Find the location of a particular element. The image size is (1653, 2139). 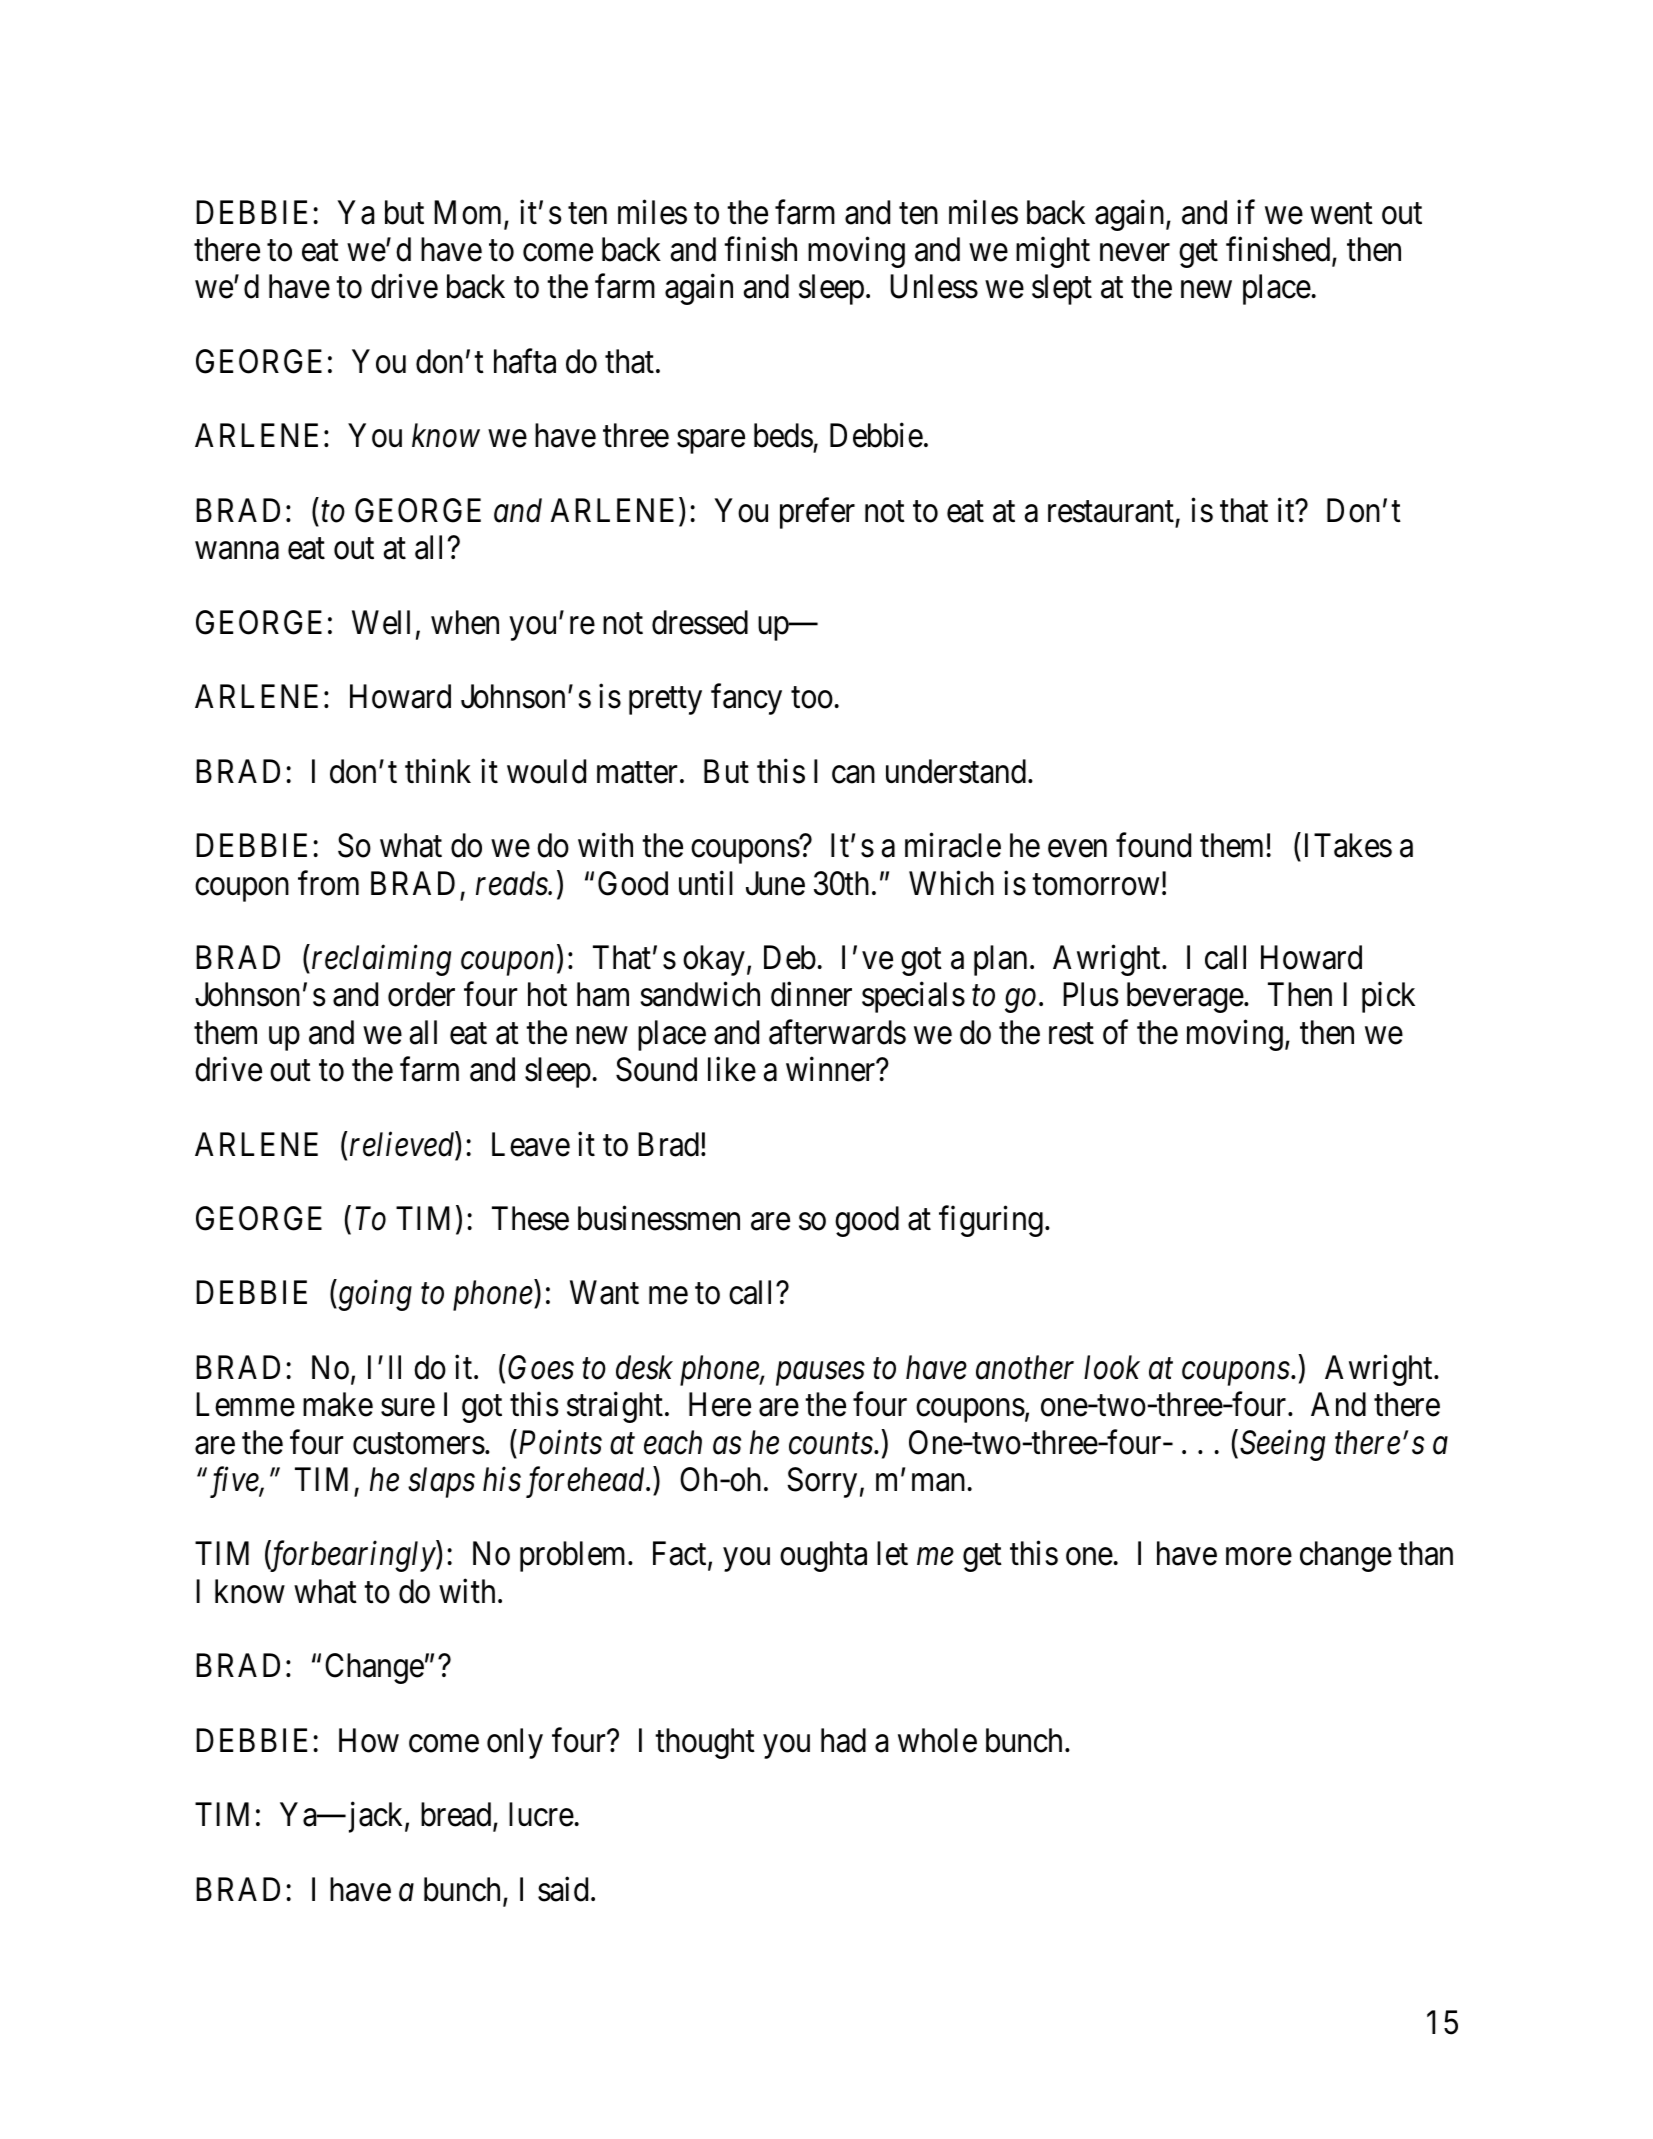

Mom is located at coordinates (469, 213).
